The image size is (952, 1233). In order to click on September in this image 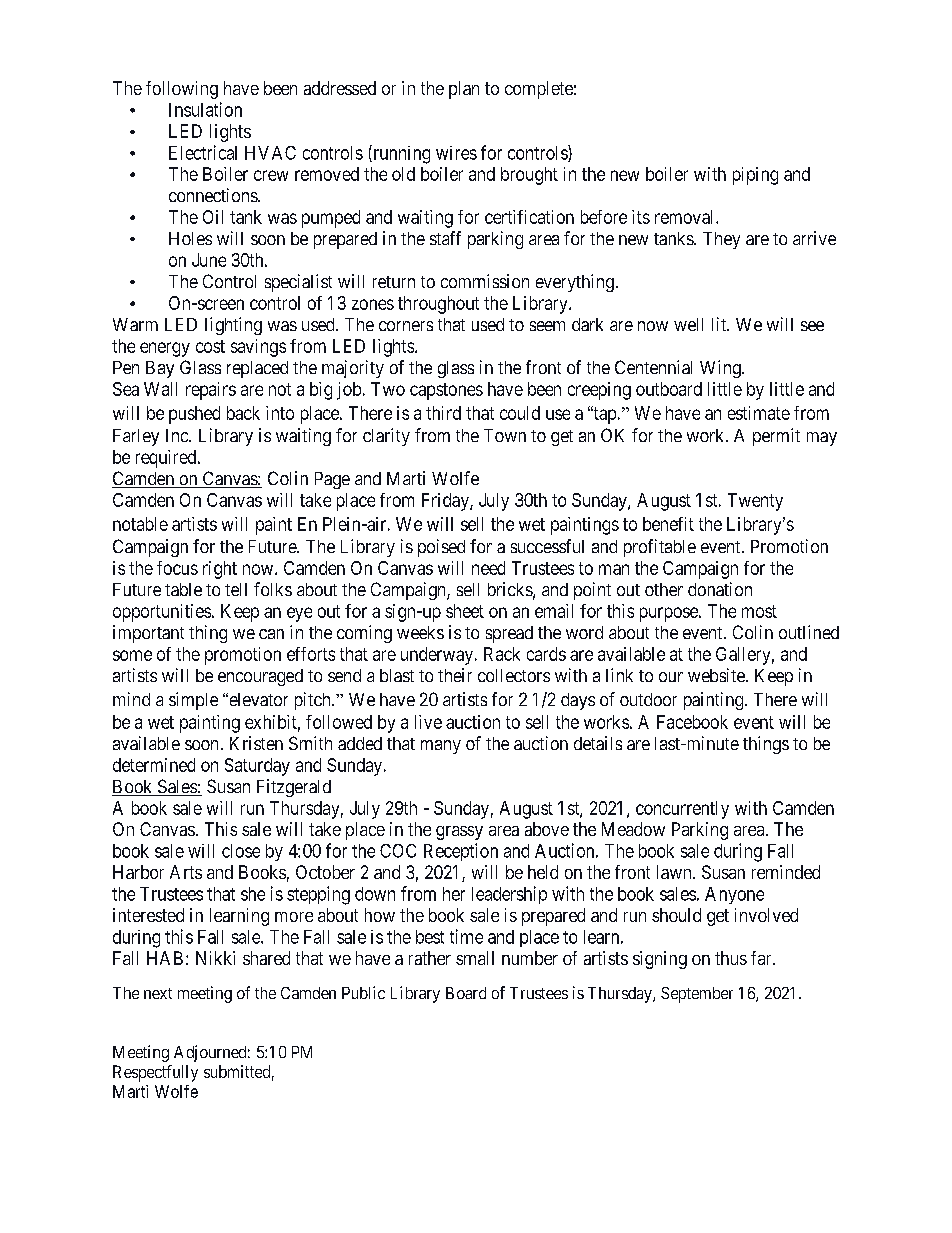, I will do `click(697, 995)`.
